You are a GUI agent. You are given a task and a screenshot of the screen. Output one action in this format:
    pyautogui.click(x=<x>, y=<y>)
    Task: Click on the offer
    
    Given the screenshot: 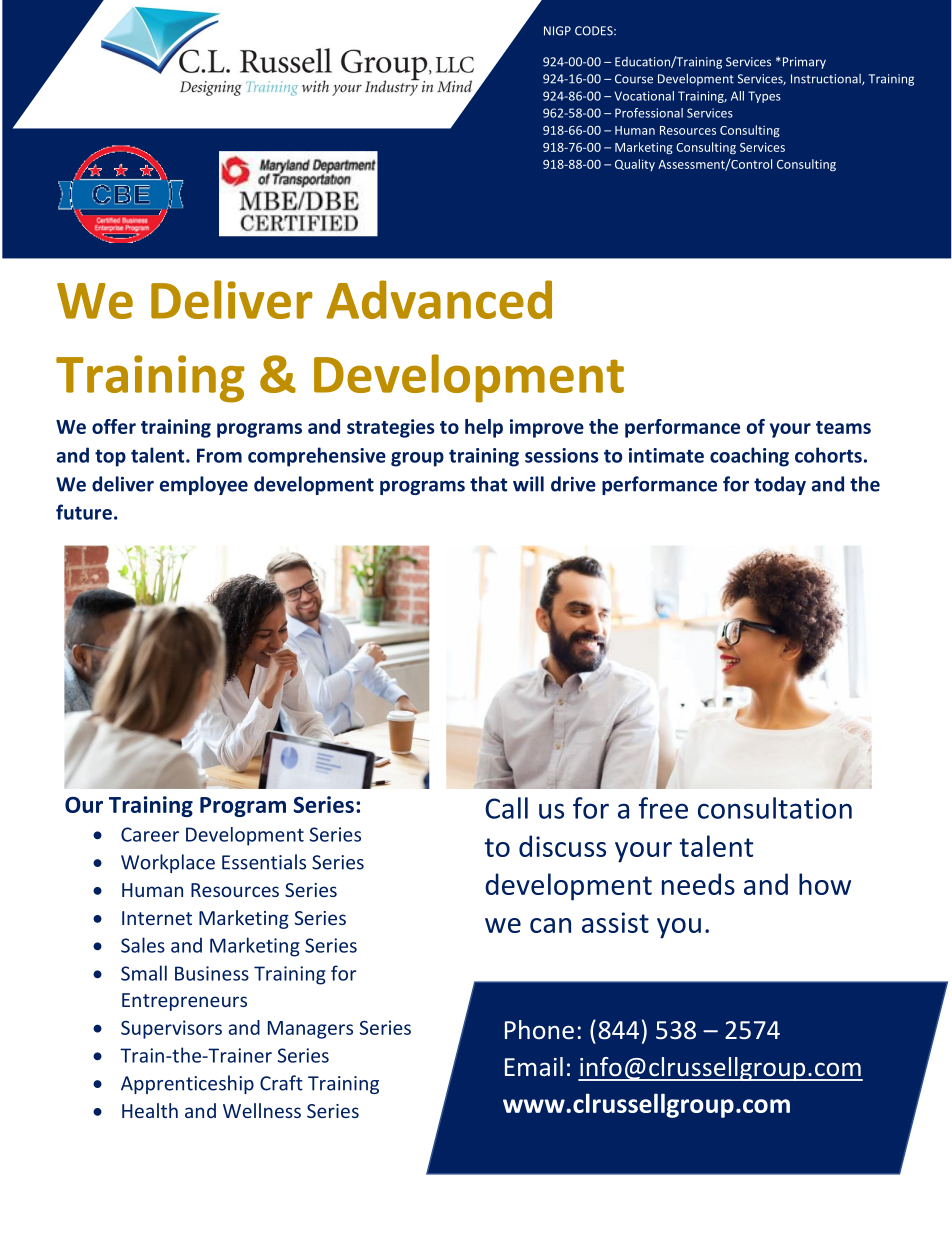 What is the action you would take?
    pyautogui.click(x=114, y=426)
